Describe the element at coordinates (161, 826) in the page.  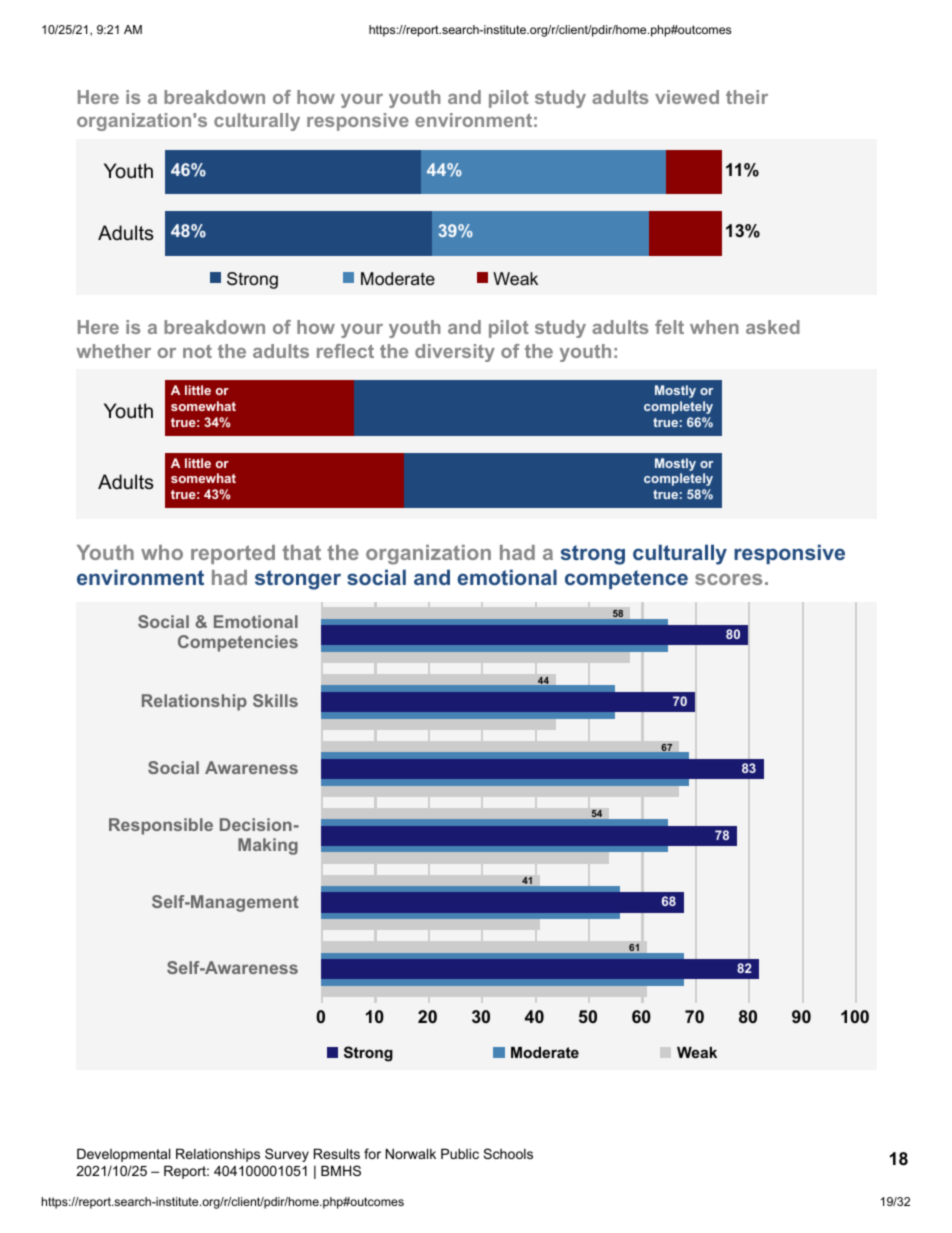
I see `Responsible` at that location.
